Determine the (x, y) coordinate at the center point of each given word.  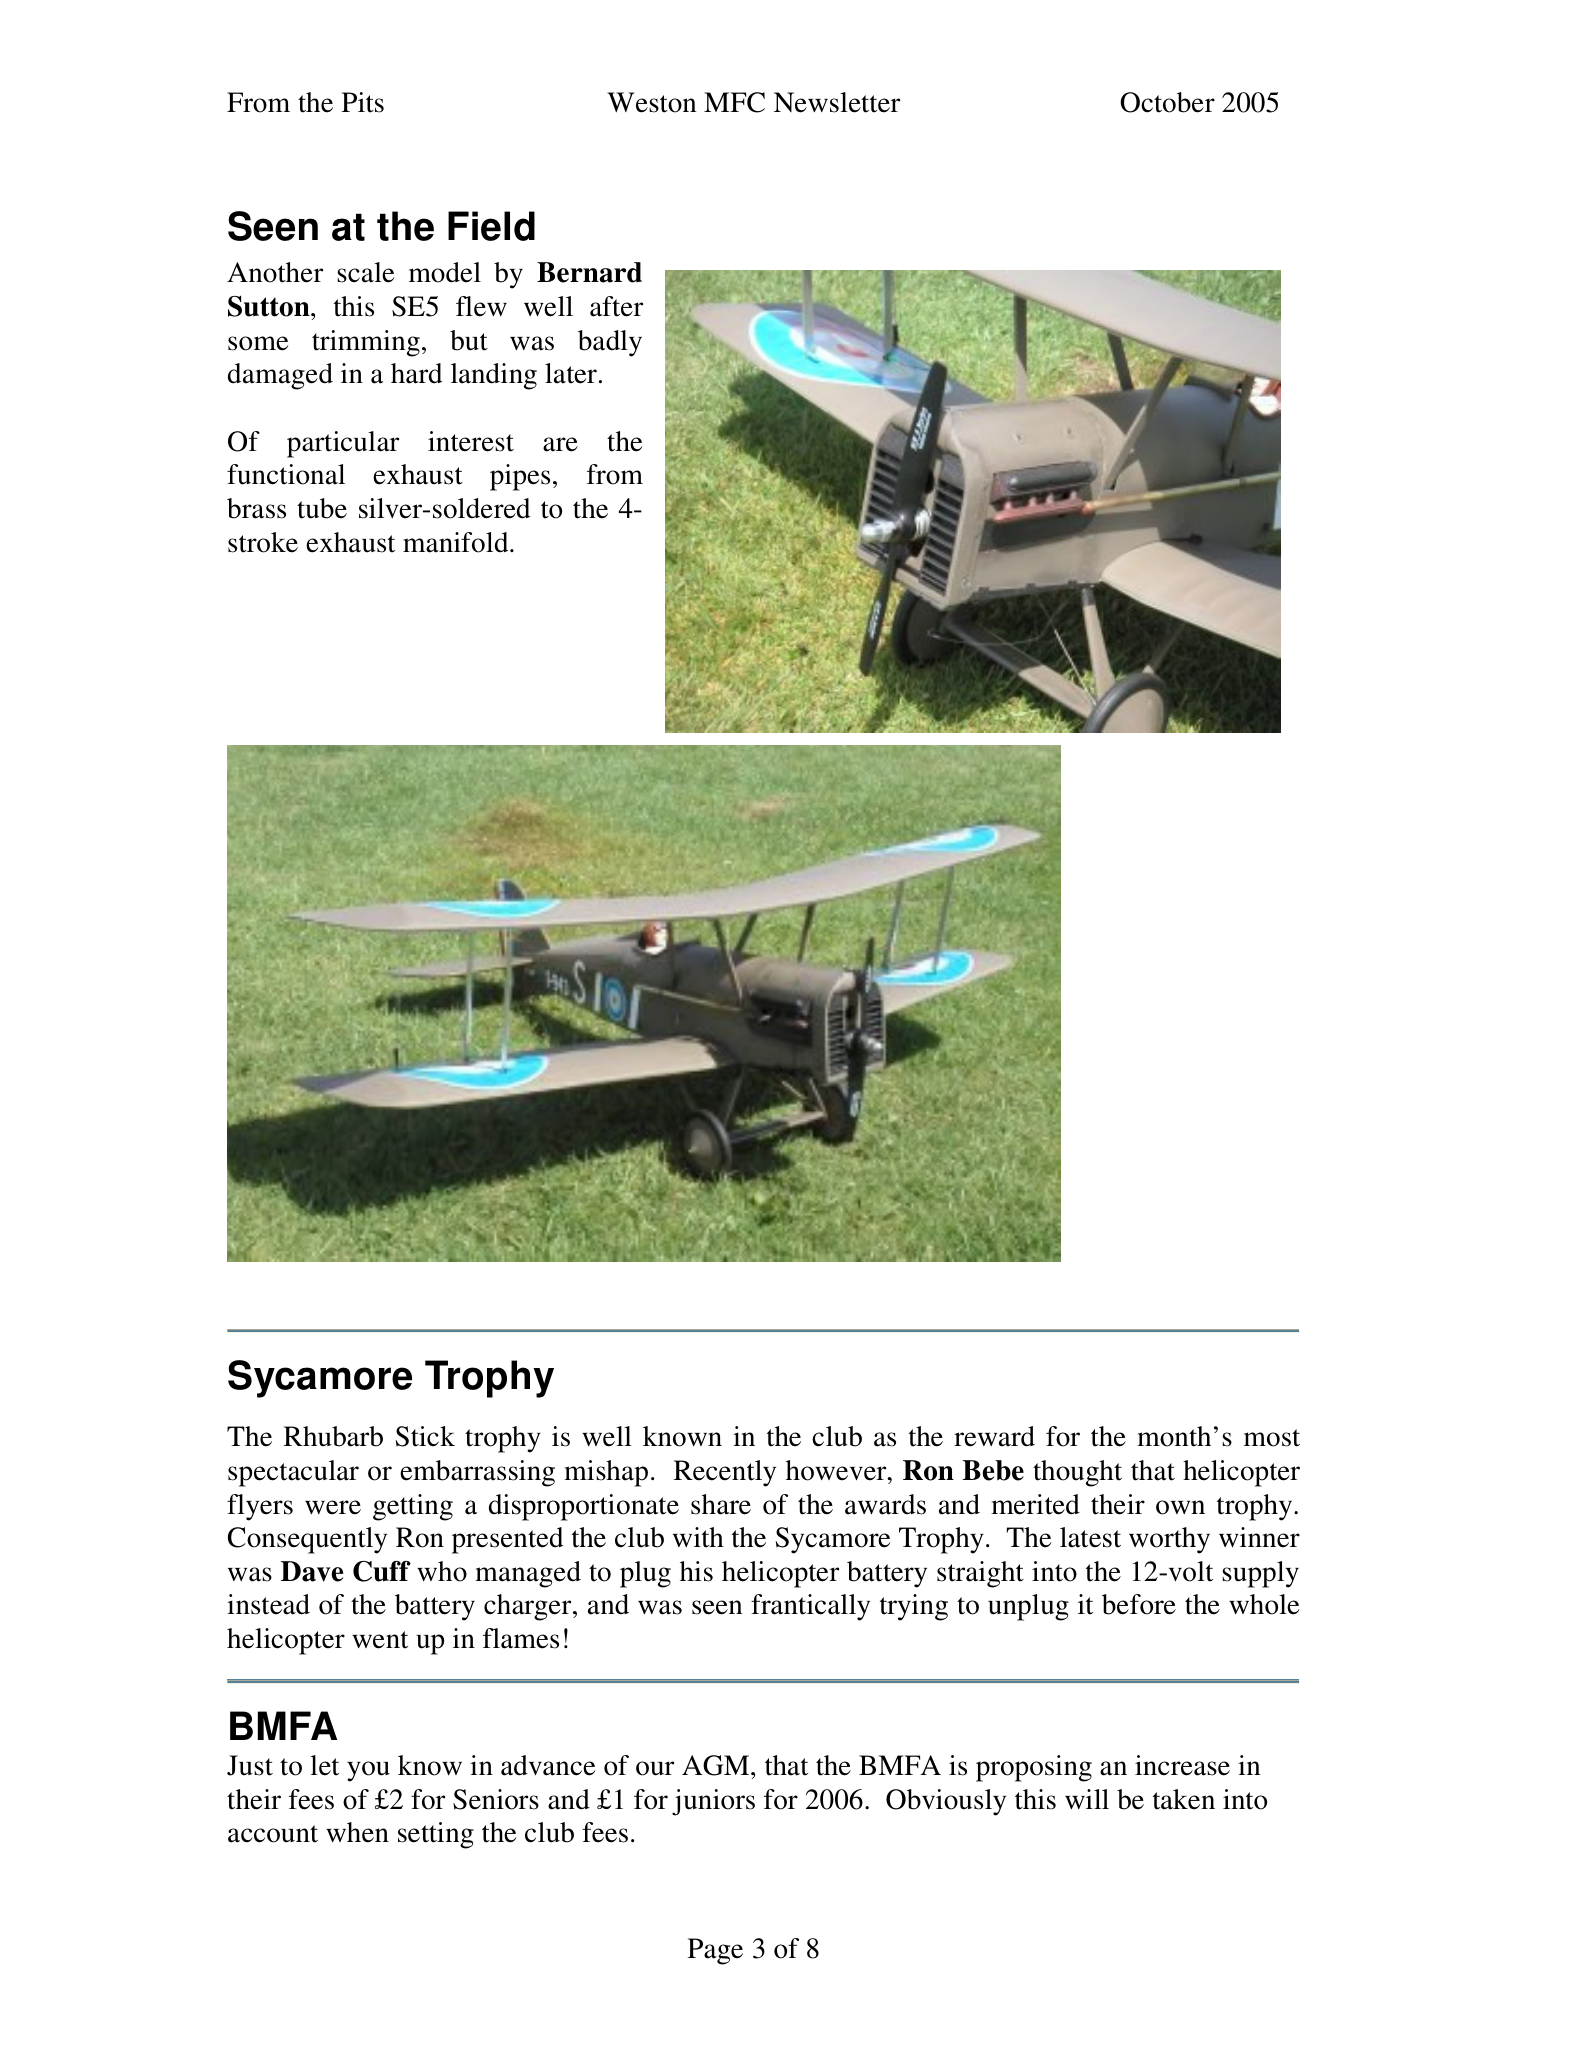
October (1167, 102)
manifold (457, 542)
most (1272, 1438)
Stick (425, 1436)
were (333, 1507)
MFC (734, 102)
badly (610, 343)
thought (1077, 1473)
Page (715, 1951)
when (357, 1832)
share (721, 1504)
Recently (725, 1473)
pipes (520, 477)
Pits (363, 102)
